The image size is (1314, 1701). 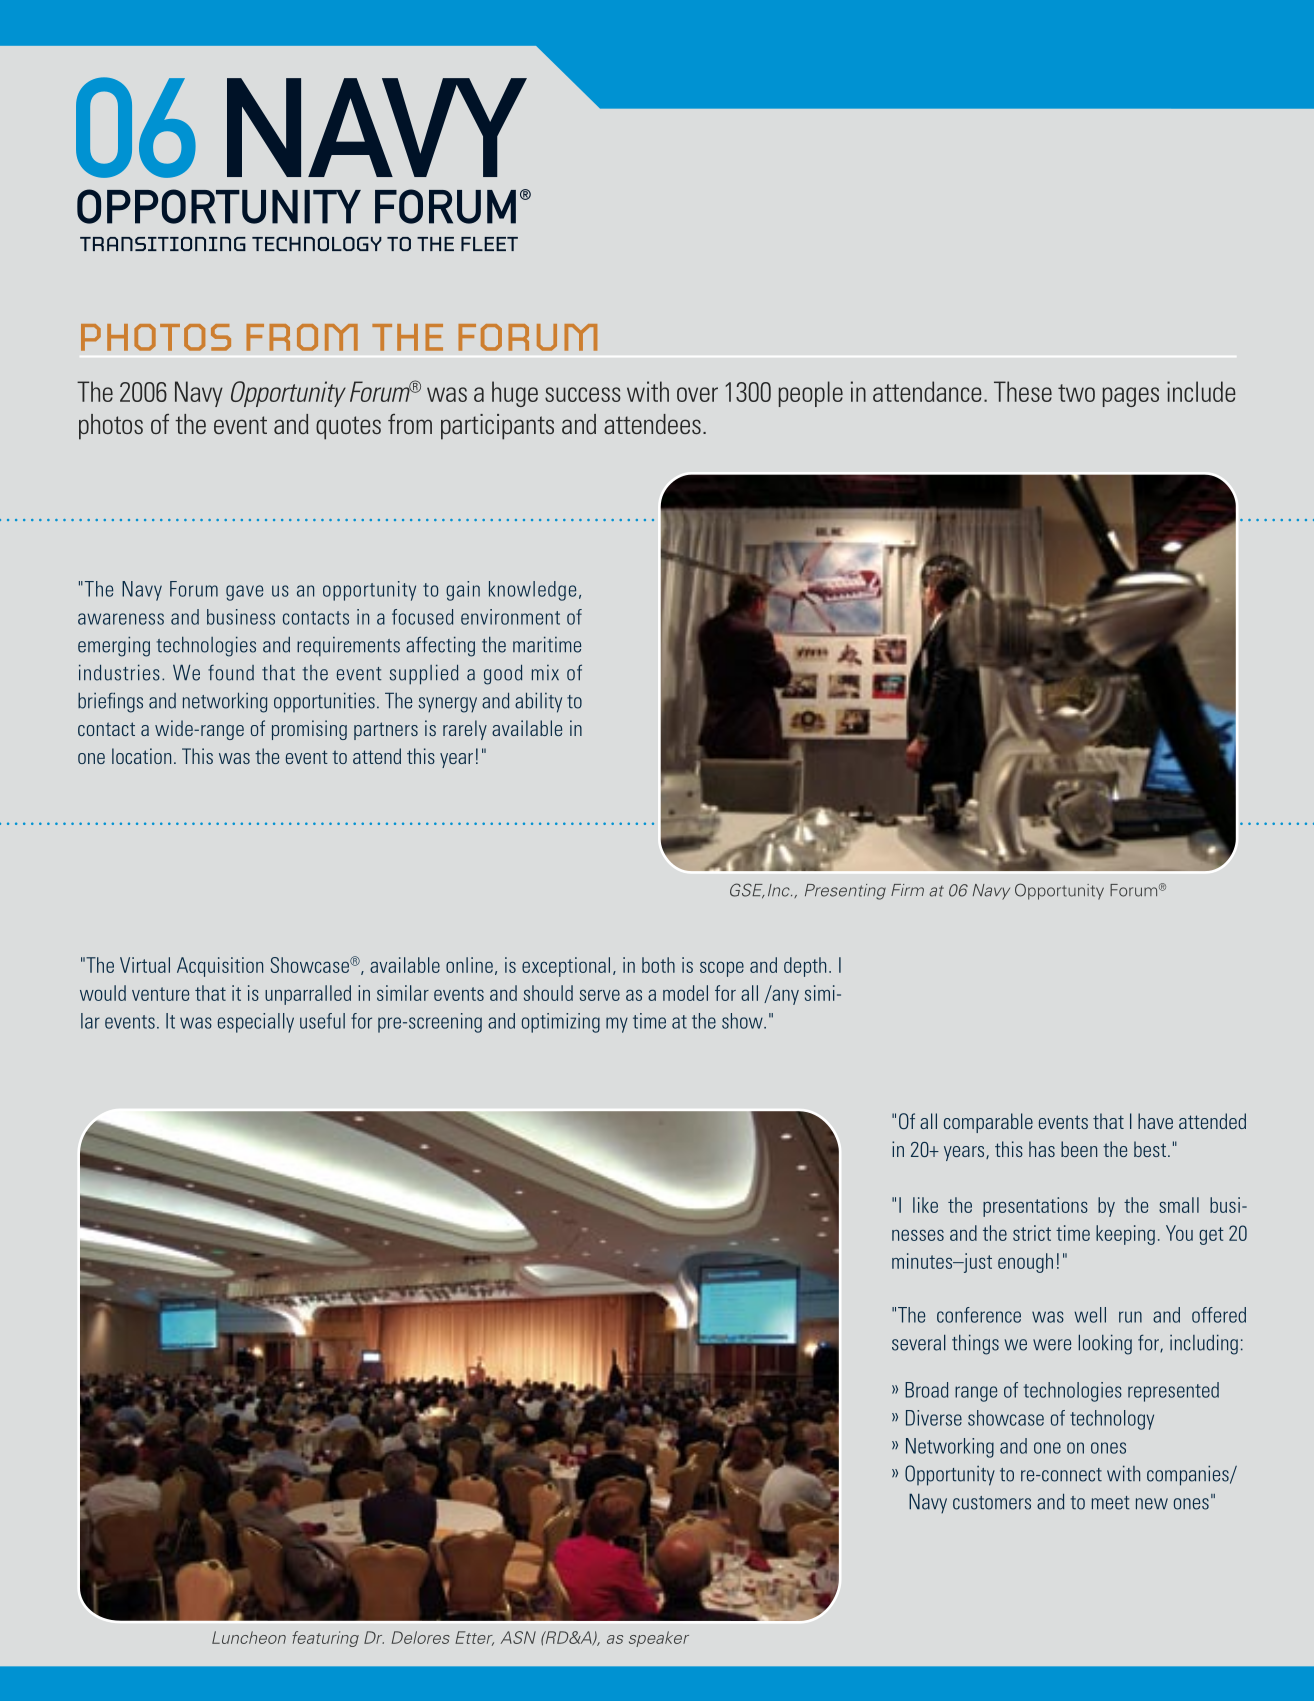 I want to click on location, so click(x=141, y=756).
